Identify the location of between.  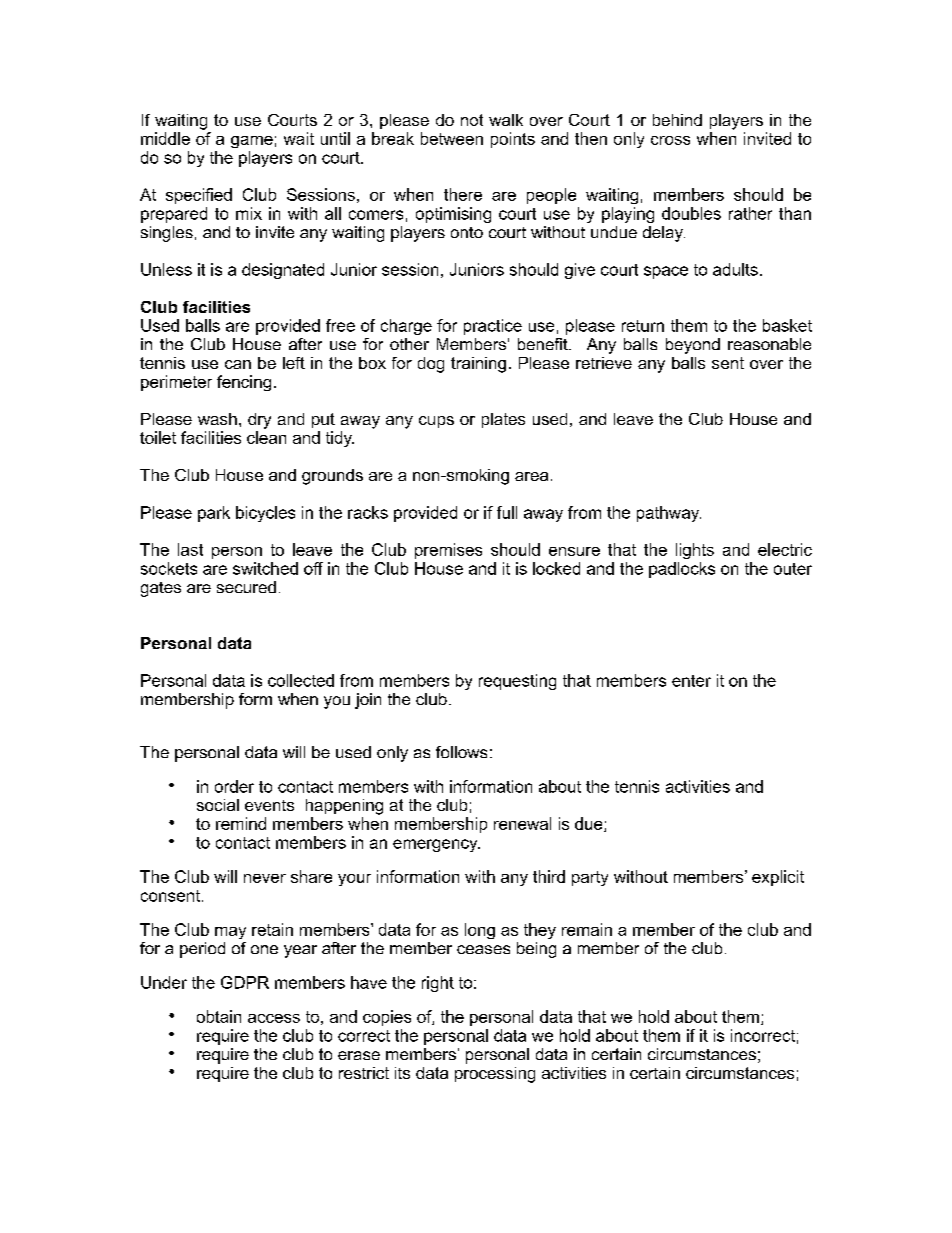
(452, 138).
